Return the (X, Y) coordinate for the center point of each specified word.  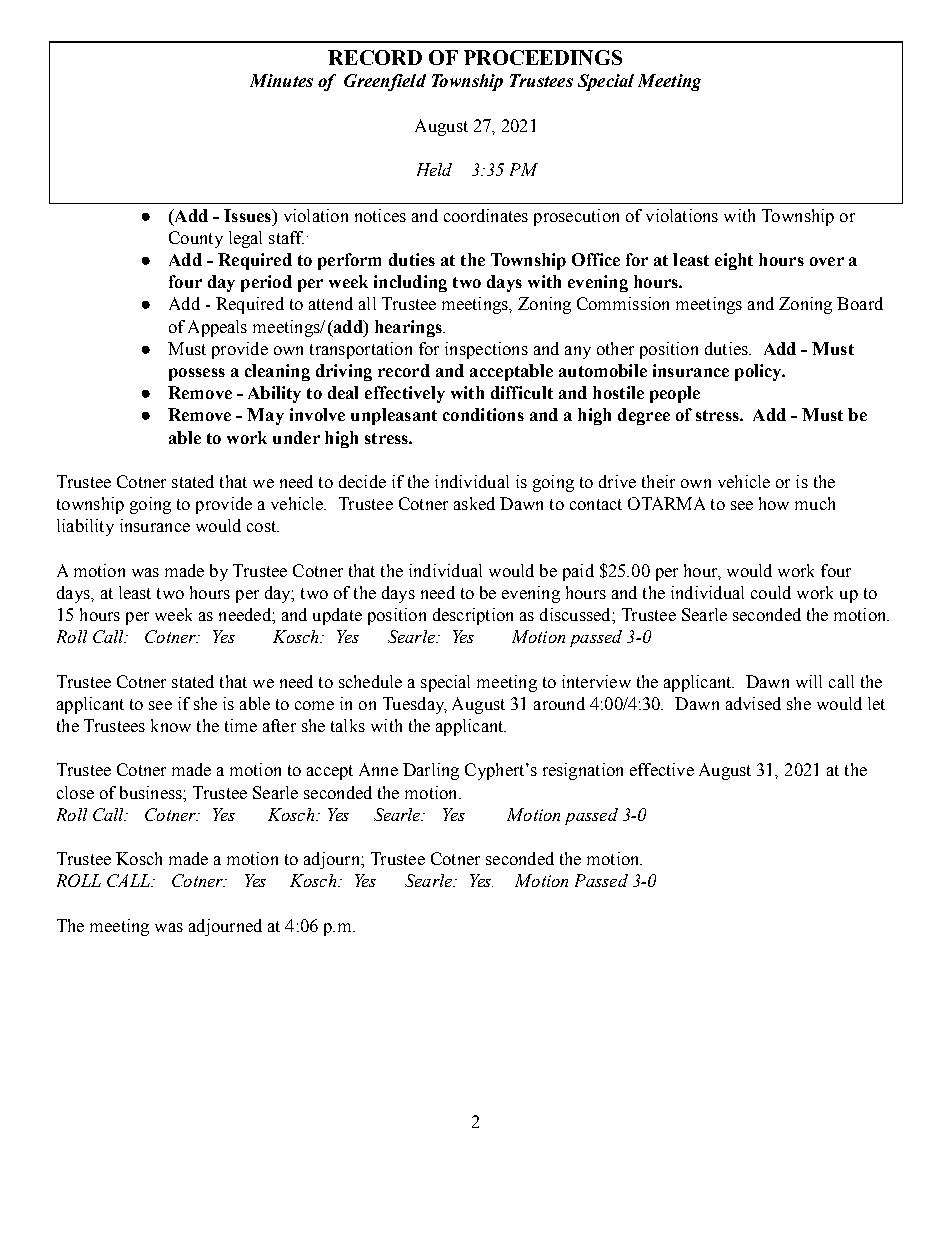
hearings (409, 328)
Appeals (217, 328)
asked (474, 503)
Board (860, 303)
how (774, 503)
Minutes (281, 80)
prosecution (576, 217)
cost (263, 526)
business (152, 792)
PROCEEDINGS (543, 57)
